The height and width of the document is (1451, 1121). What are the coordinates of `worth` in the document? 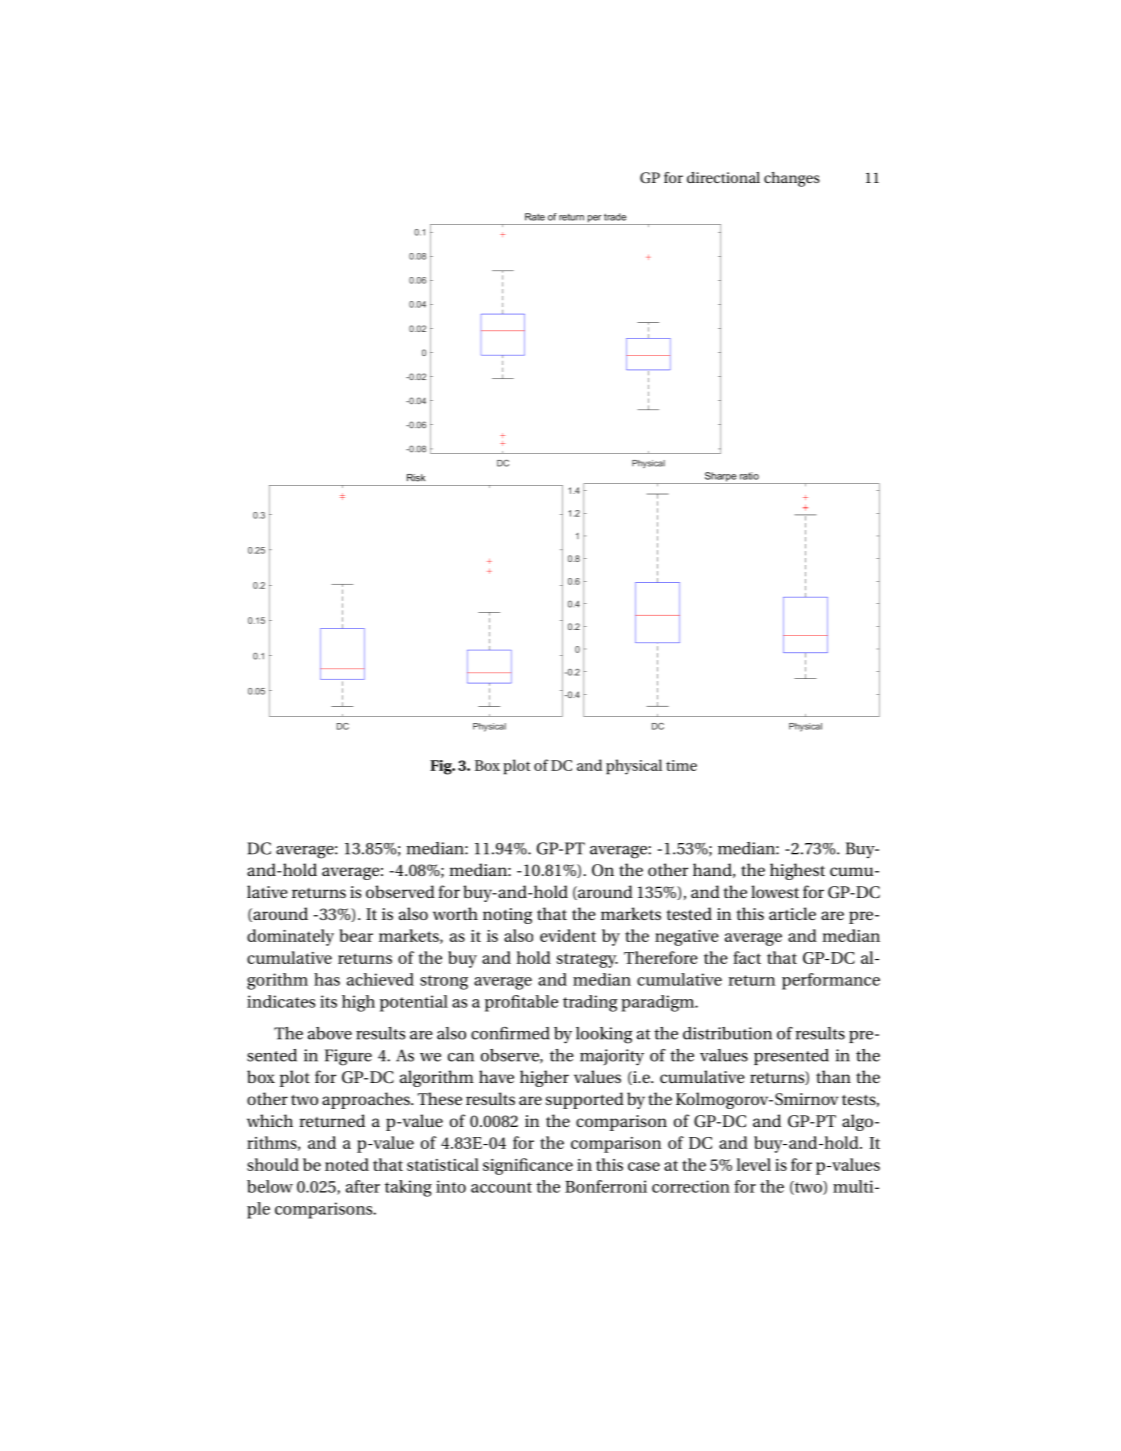 It's located at (455, 913).
